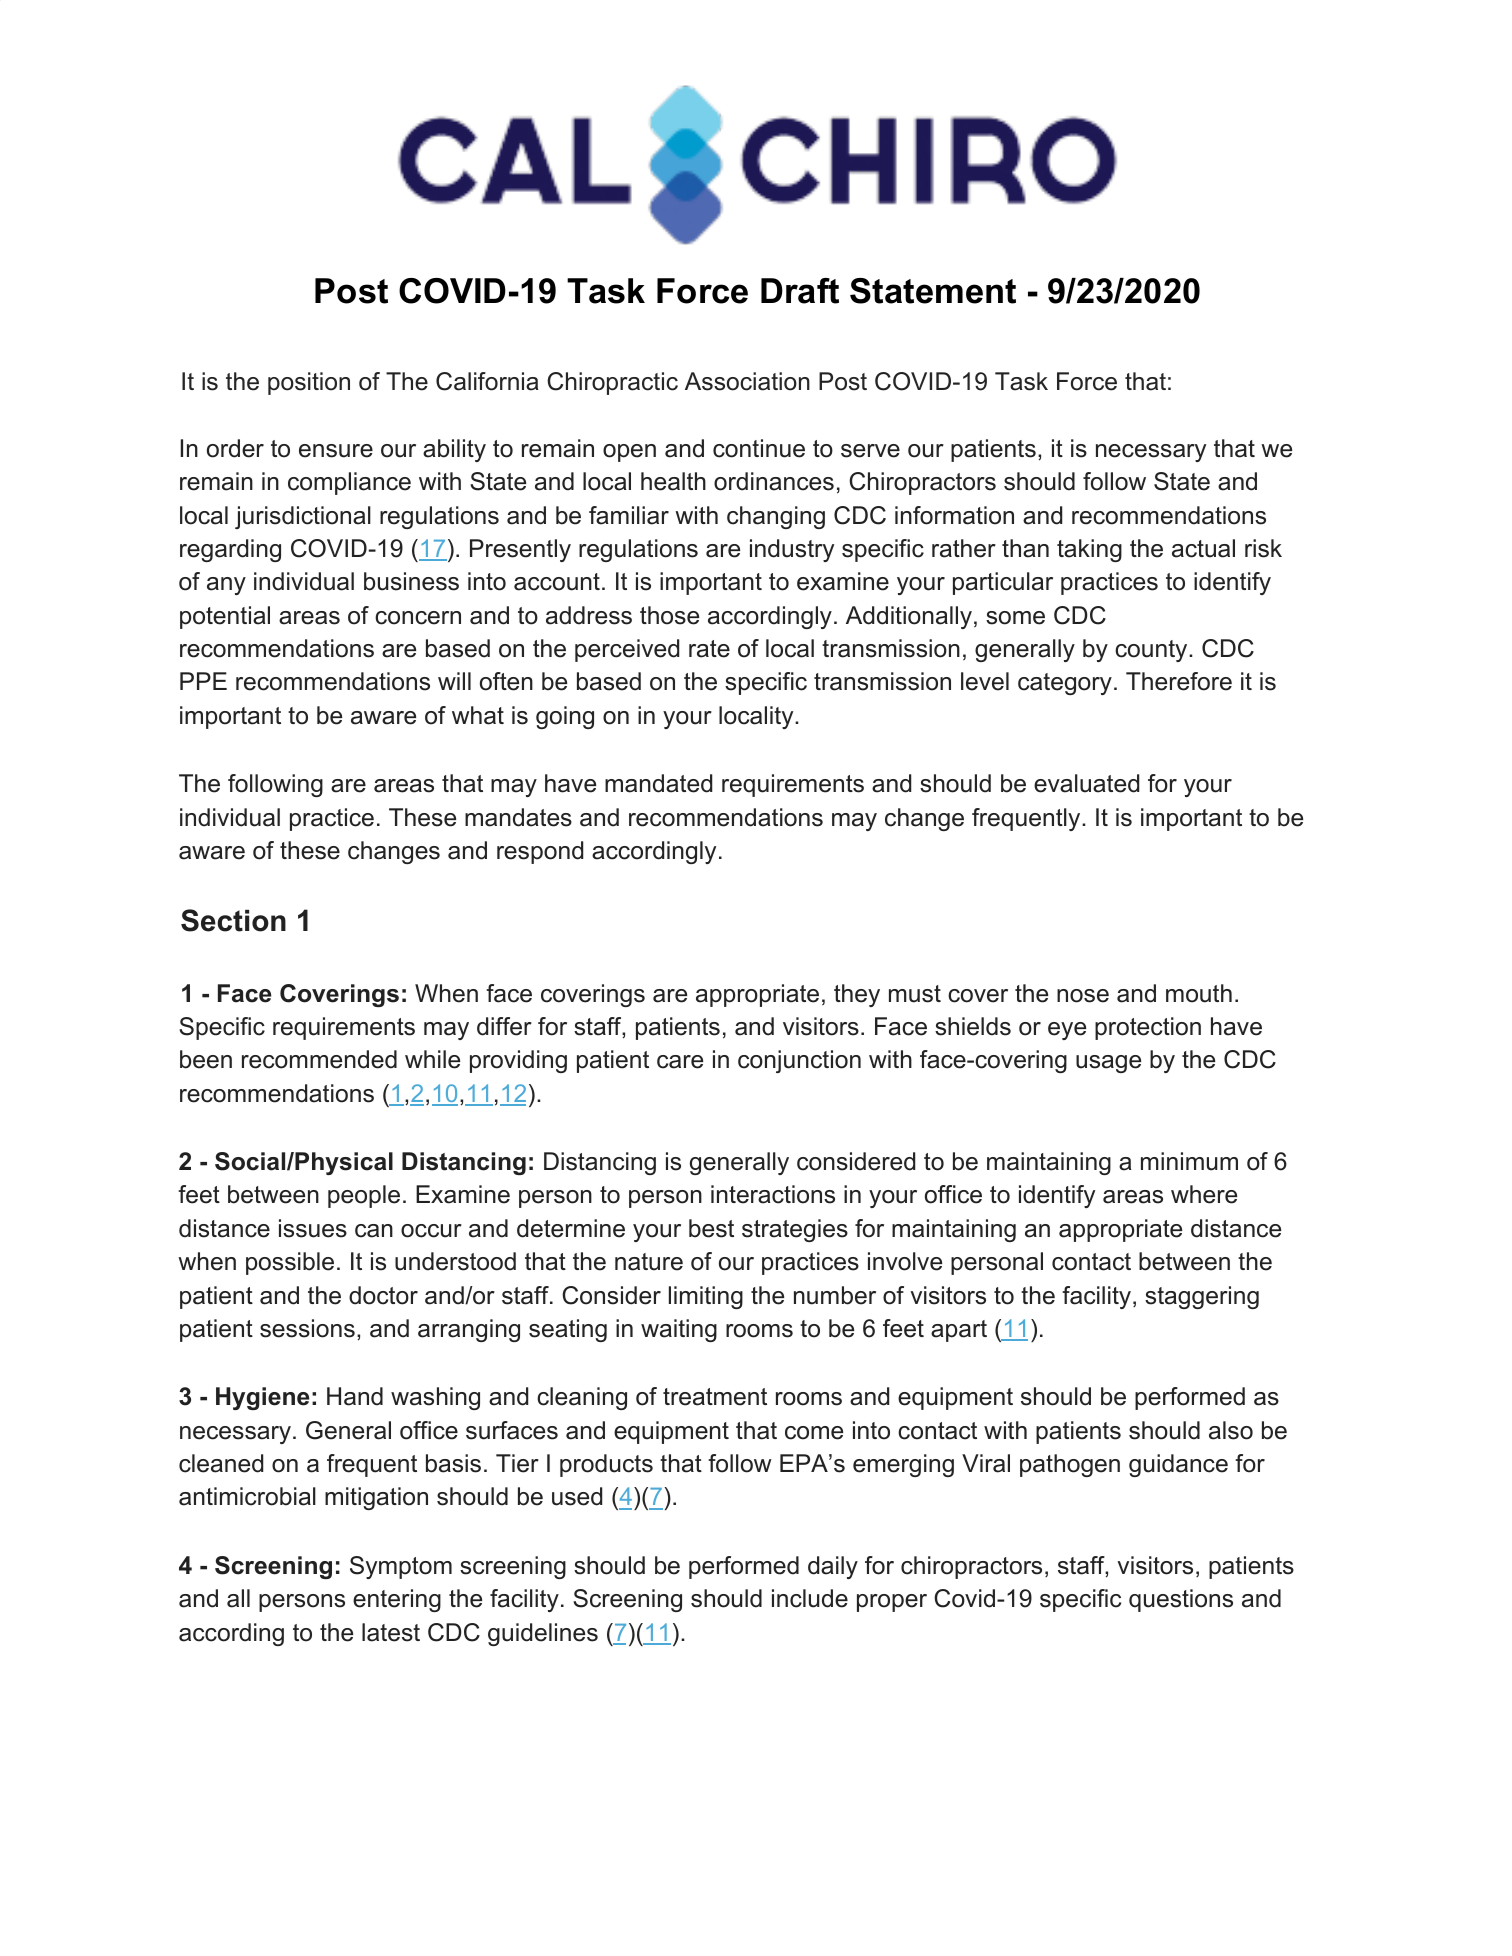 The width and height of the image is (1512, 1956). I want to click on Association, so click(747, 381).
